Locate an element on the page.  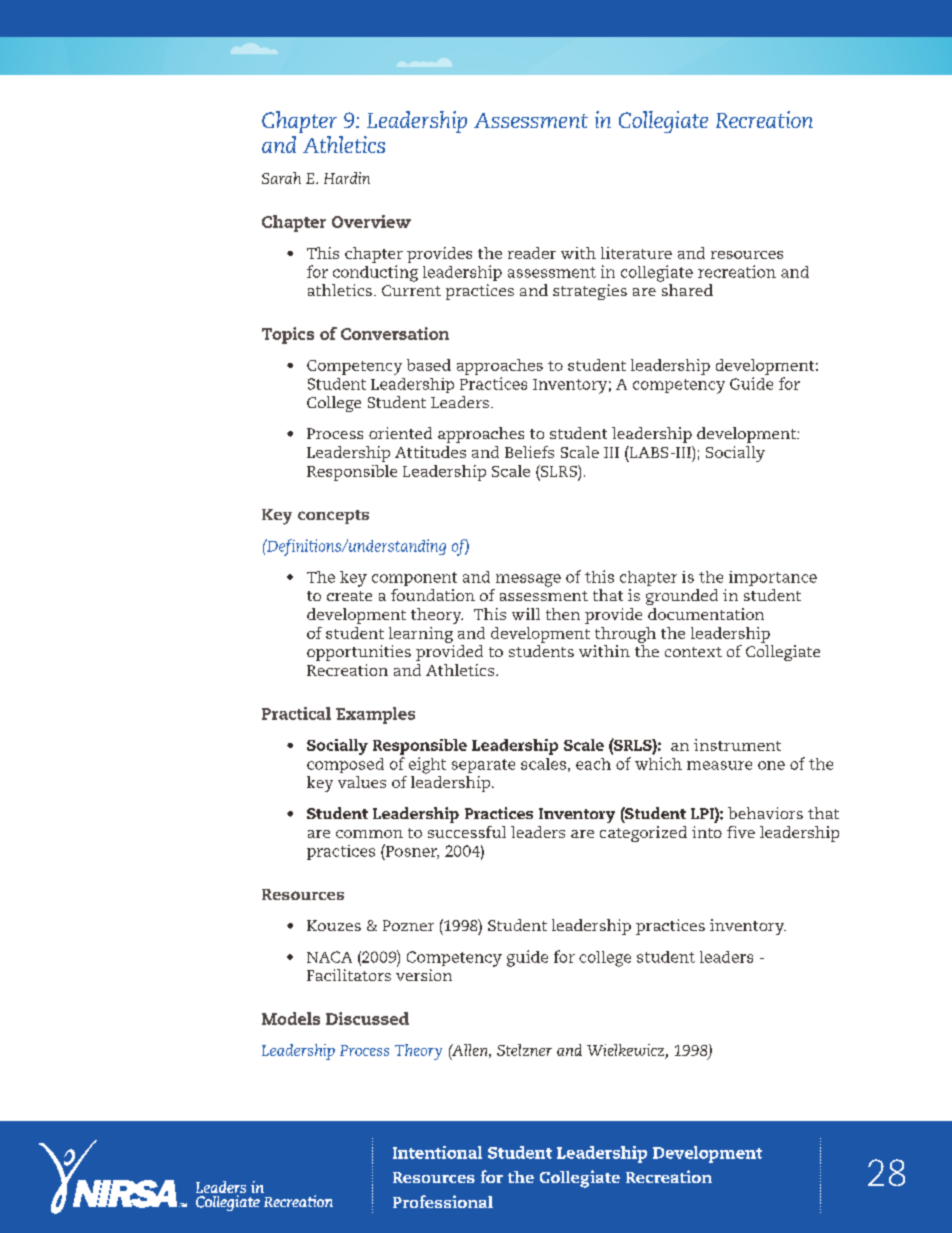
measure is located at coordinates (719, 765).
